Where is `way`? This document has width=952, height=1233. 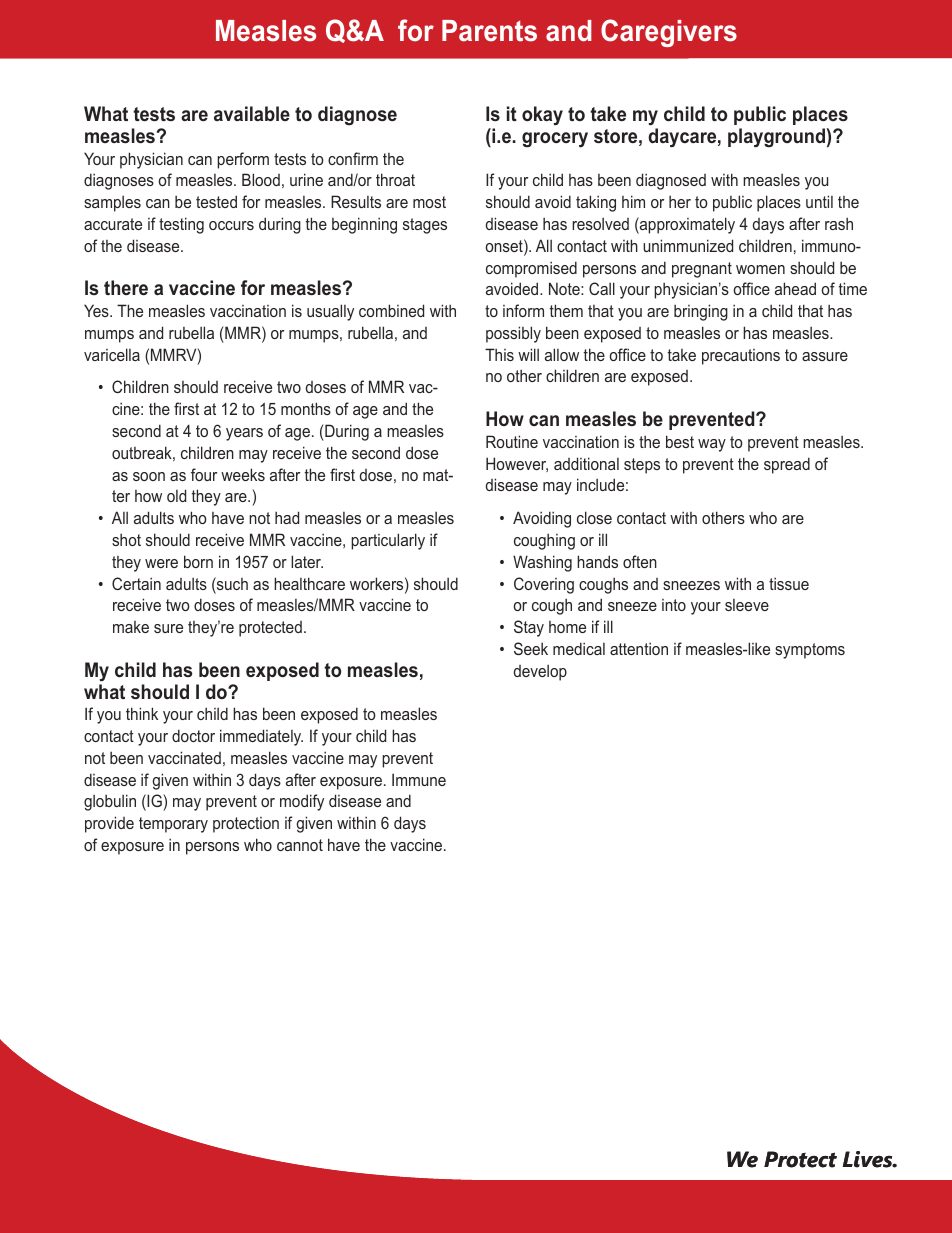 way is located at coordinates (712, 445).
